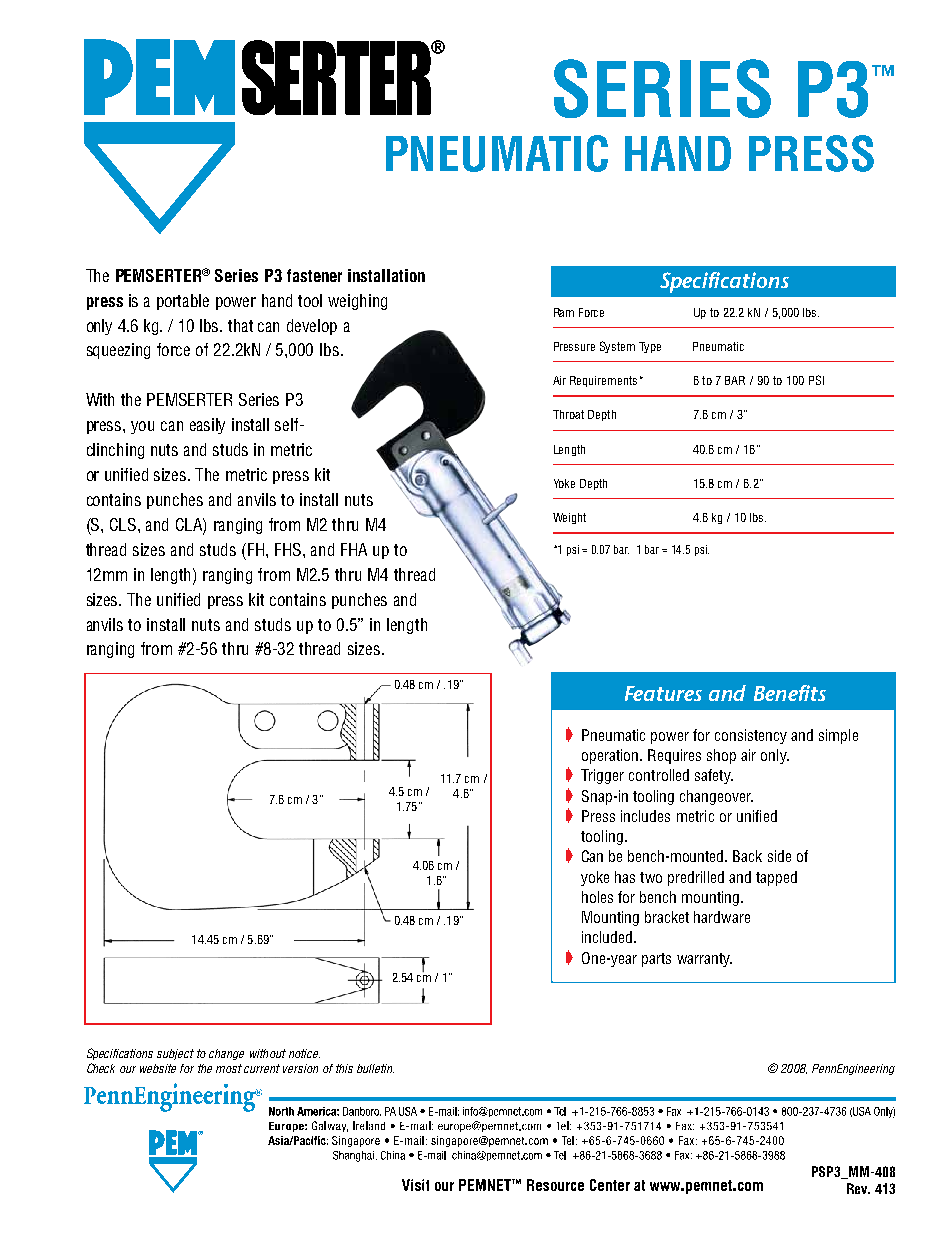  What do you see at coordinates (183, 302) in the document?
I see `portable` at bounding box center [183, 302].
